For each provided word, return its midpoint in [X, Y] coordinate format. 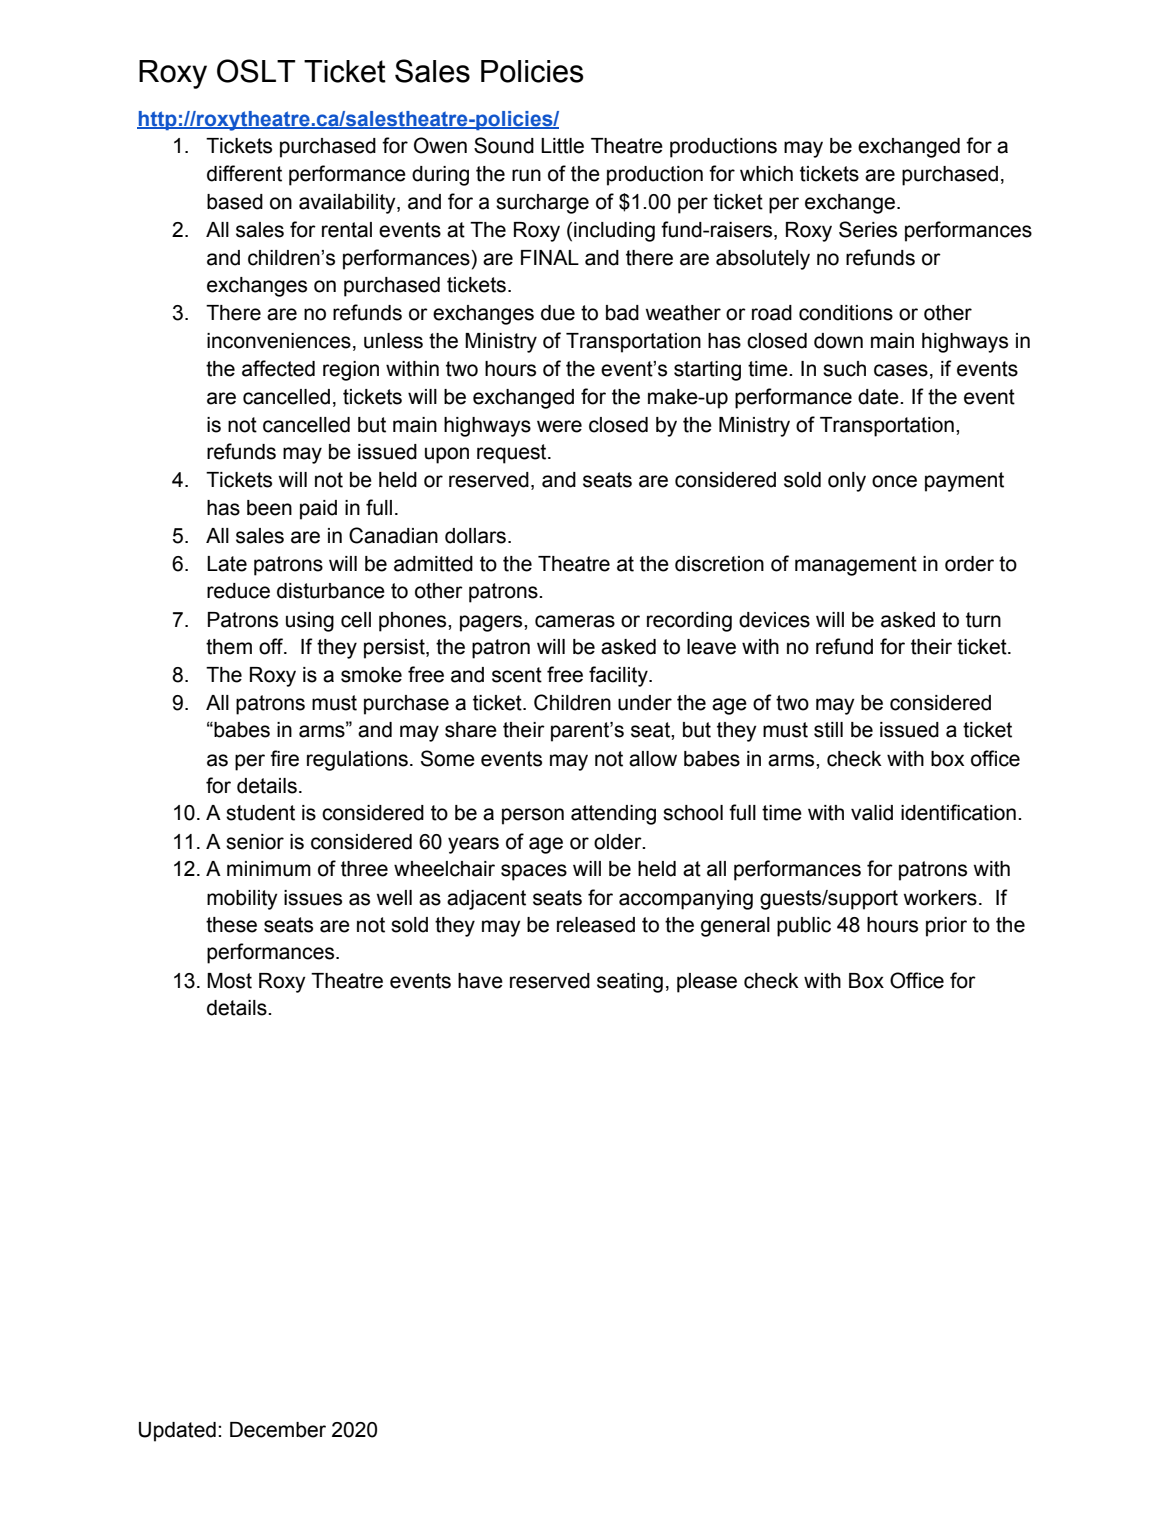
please [707, 983]
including [614, 232]
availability [348, 204]
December [278, 1430]
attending [613, 815]
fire [284, 758]
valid [872, 813]
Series [868, 229]
